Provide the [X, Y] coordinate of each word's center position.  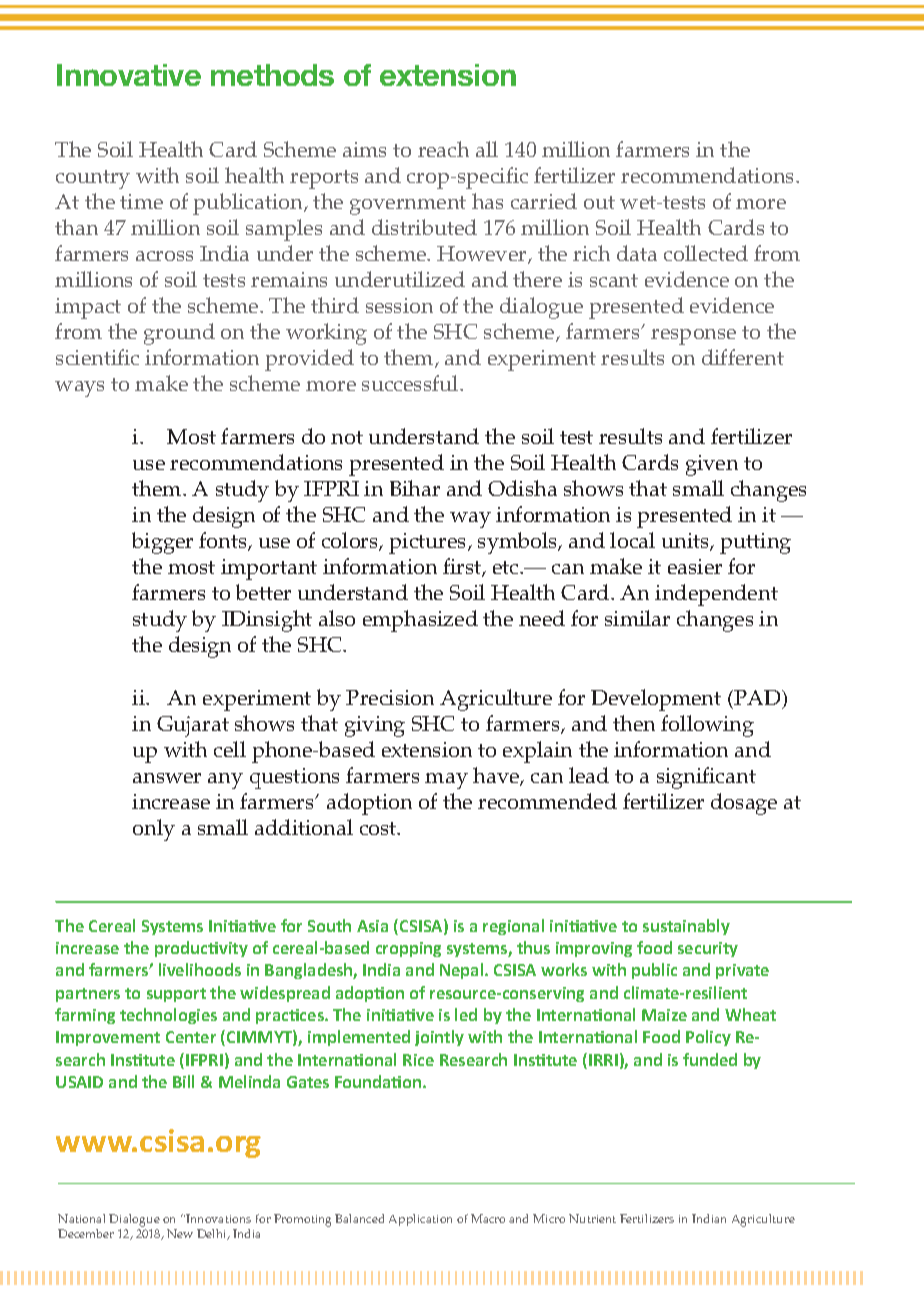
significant [706, 778]
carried [544, 201]
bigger [162, 543]
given [712, 465]
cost [379, 828]
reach [443, 149]
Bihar [415, 488]
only [154, 830]
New [180, 1233]
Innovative [129, 75]
